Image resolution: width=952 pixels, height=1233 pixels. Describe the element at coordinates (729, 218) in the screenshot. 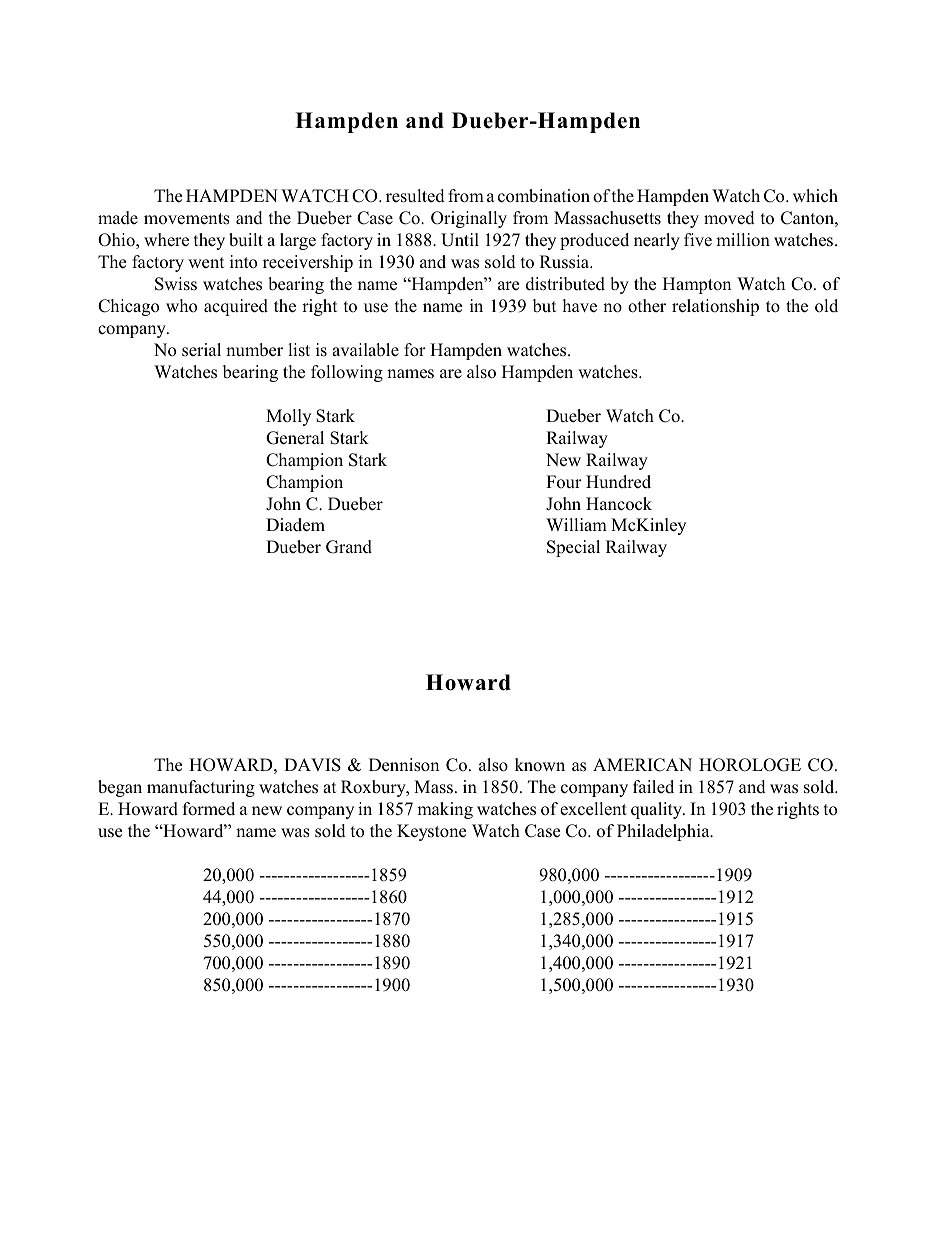

I see `moved` at that location.
